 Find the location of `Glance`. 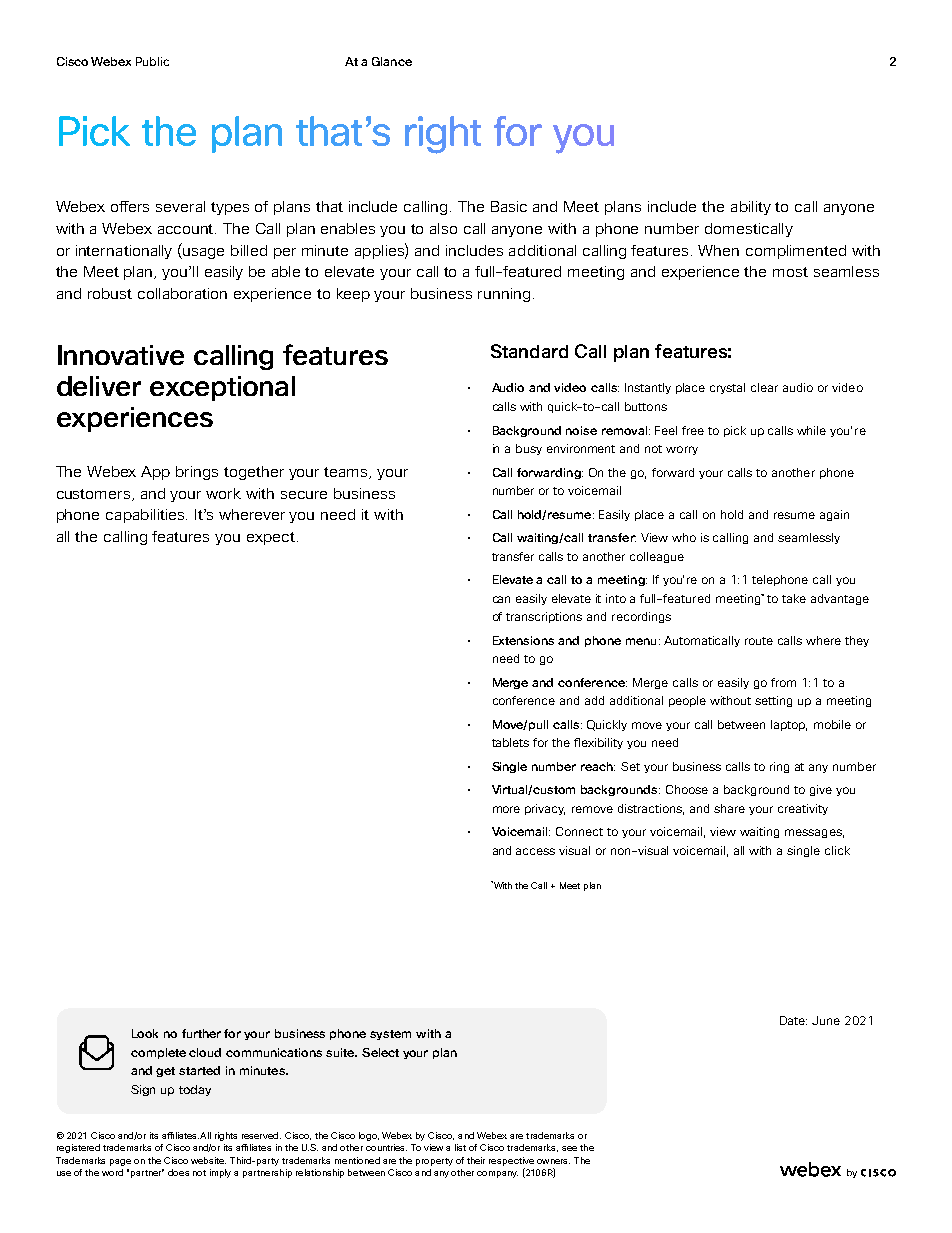

Glance is located at coordinates (392, 61).
